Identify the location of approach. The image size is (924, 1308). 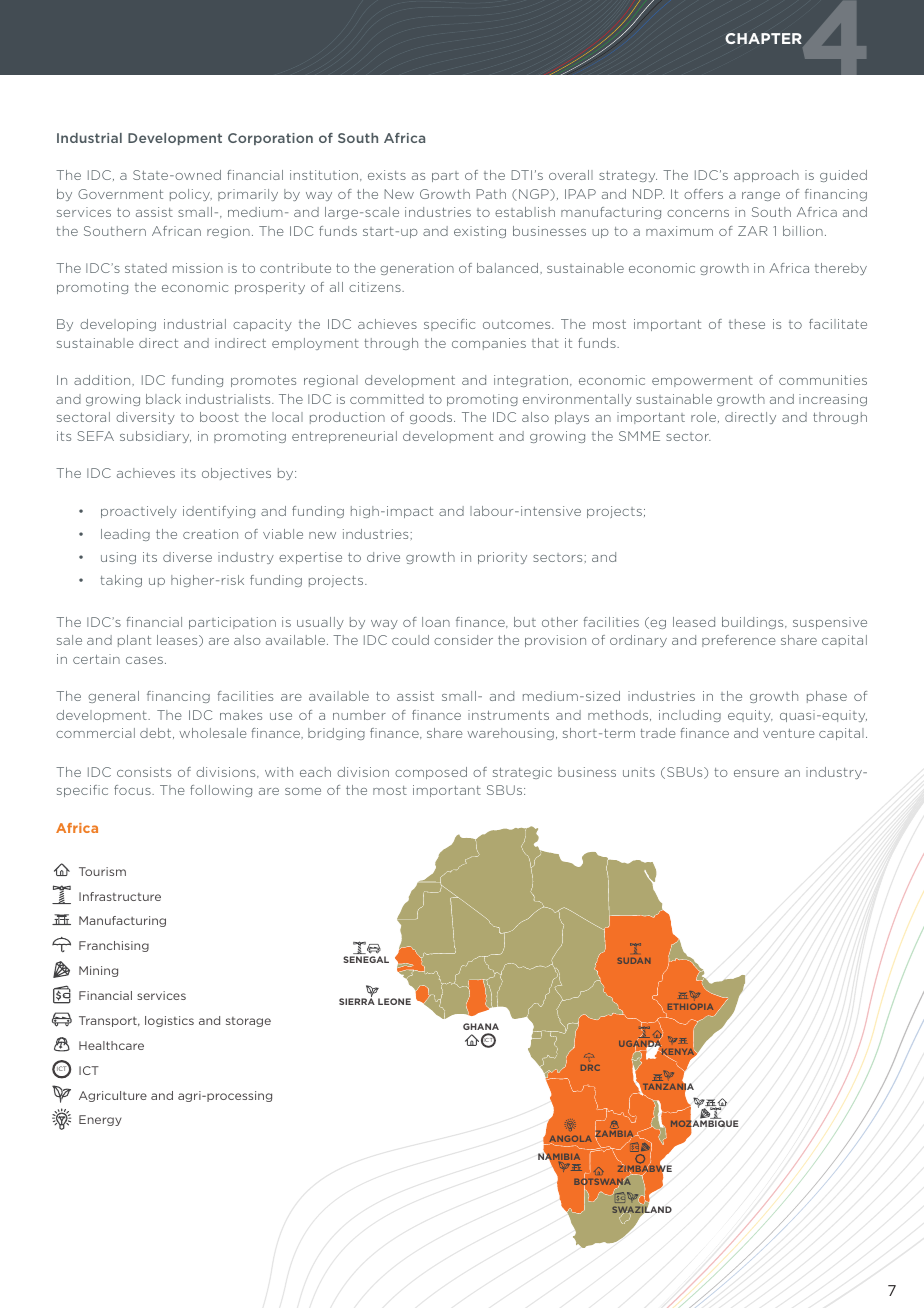
(766, 176).
